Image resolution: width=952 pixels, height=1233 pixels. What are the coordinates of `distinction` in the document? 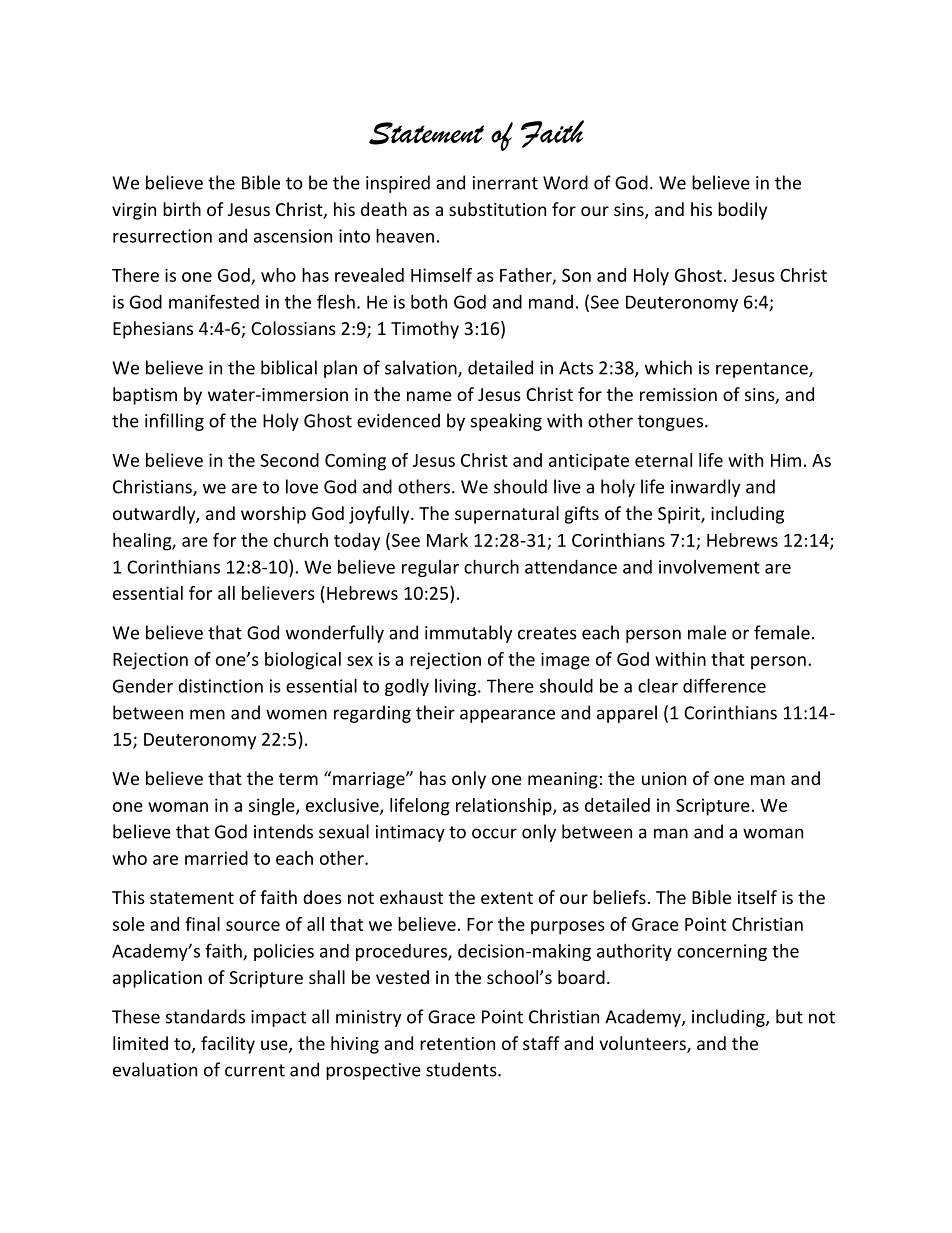 It's located at (220, 686).
